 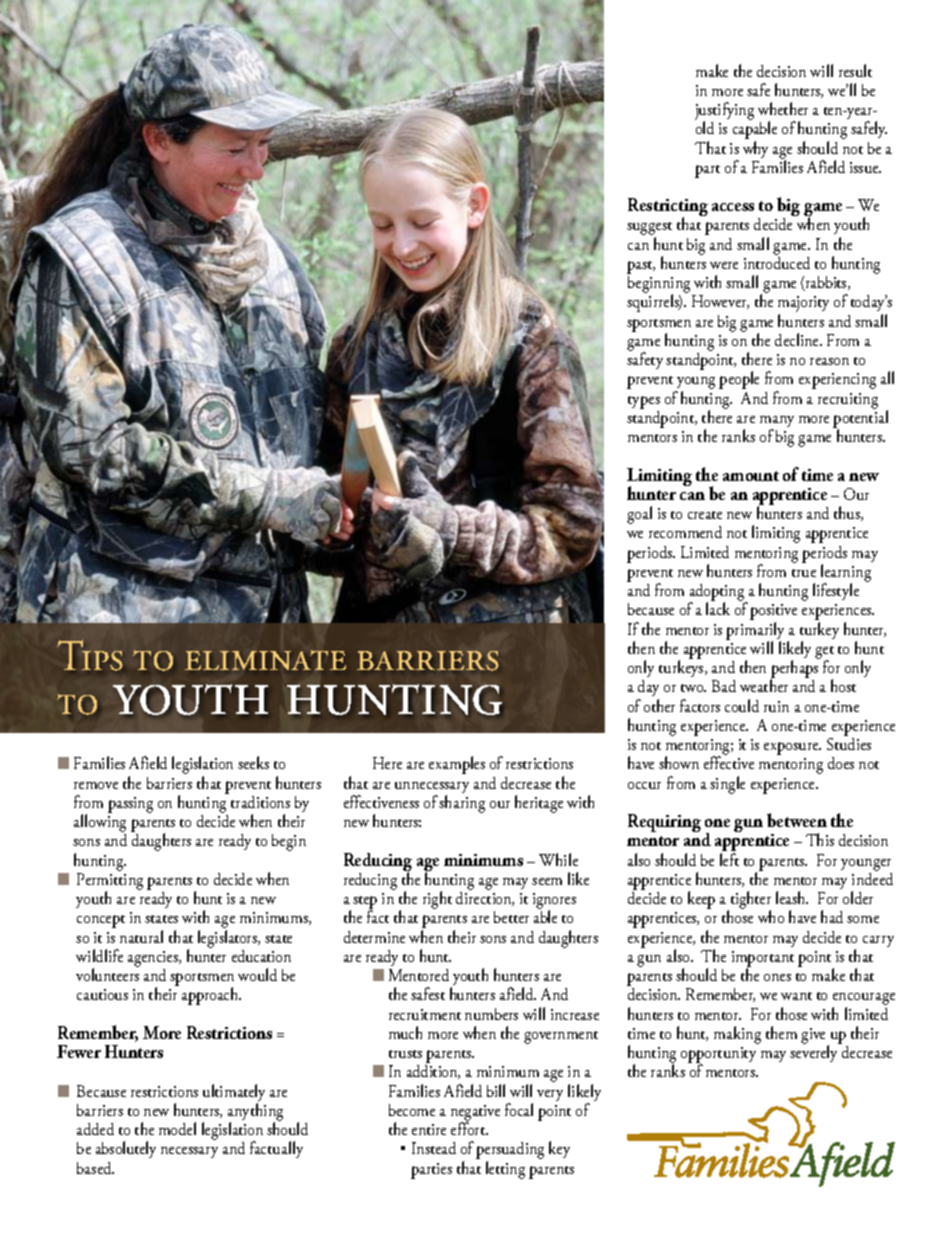 I want to click on goal, so click(x=639, y=515).
